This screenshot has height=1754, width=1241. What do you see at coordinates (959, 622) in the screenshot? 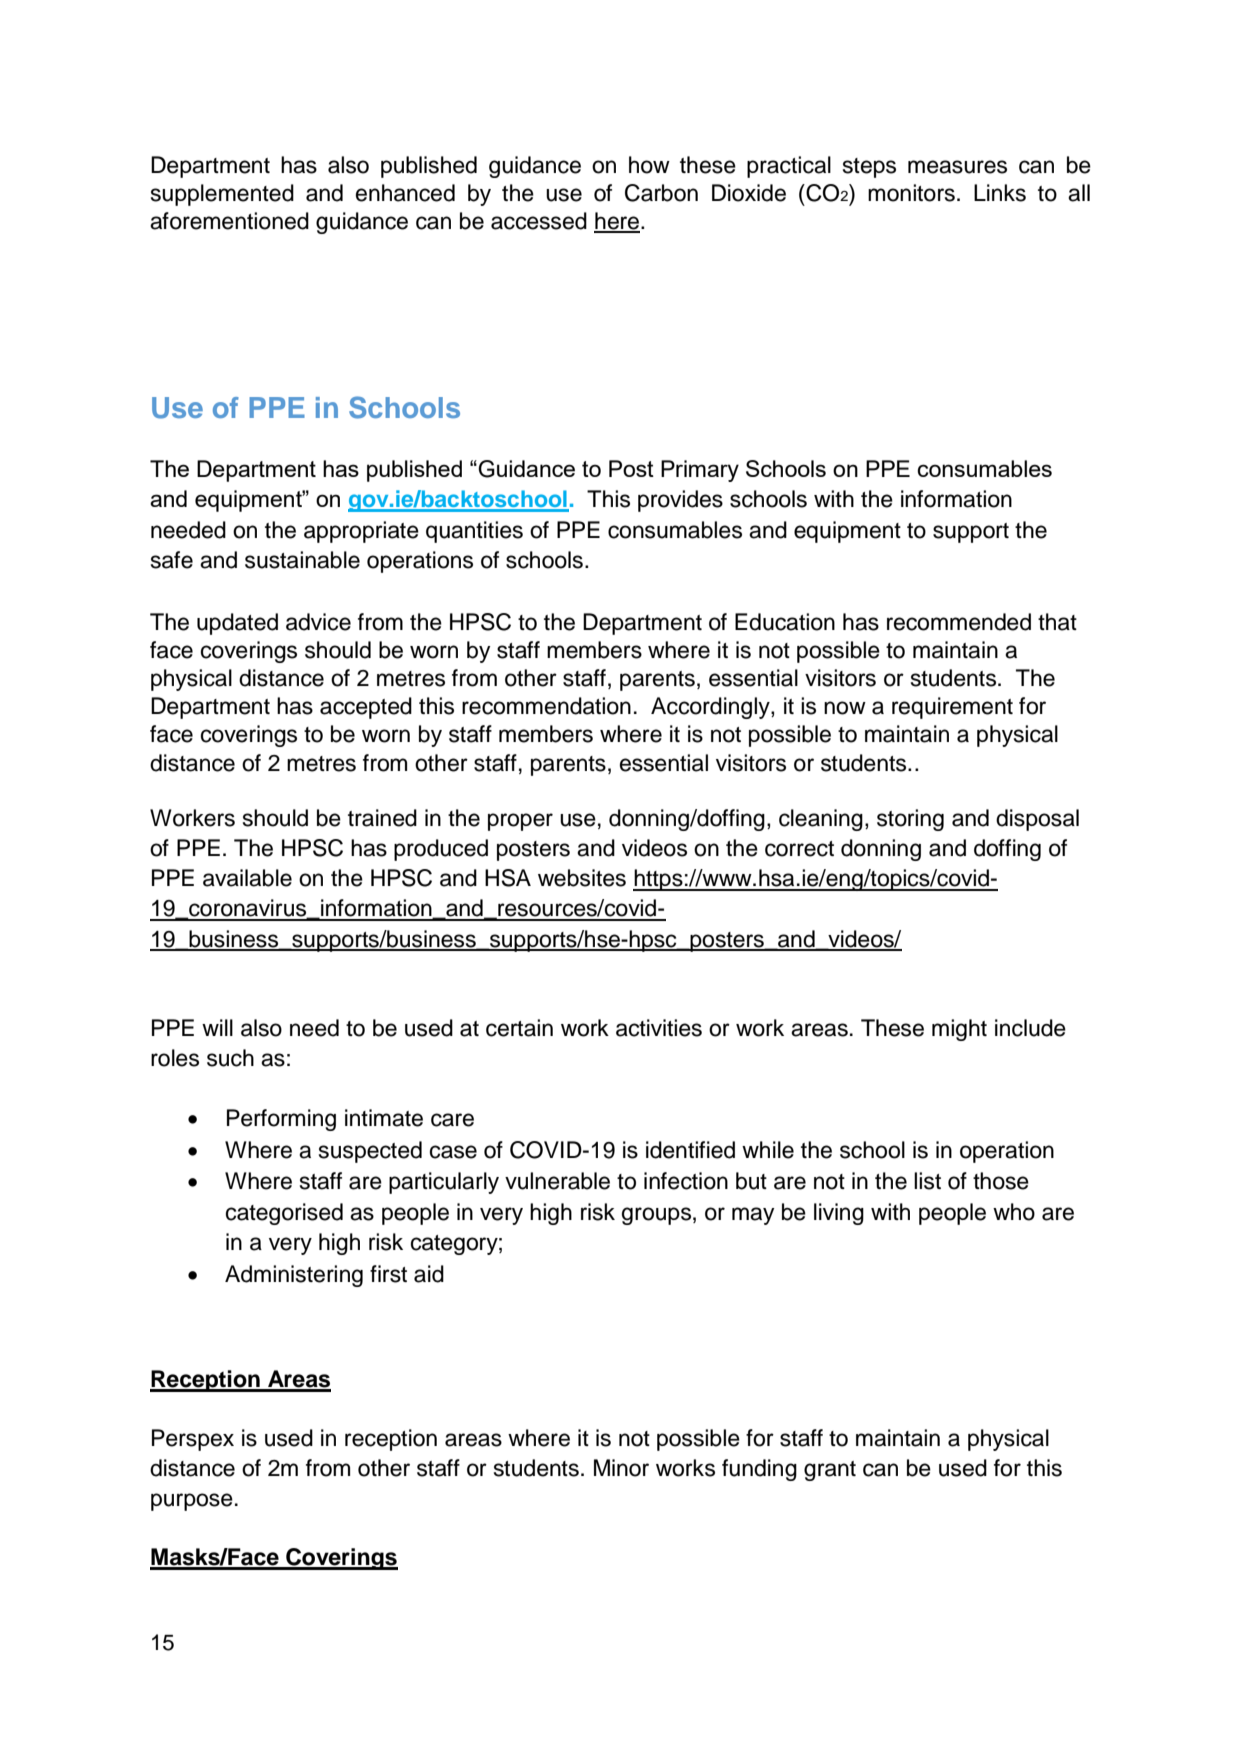
I see `recommended` at bounding box center [959, 622].
